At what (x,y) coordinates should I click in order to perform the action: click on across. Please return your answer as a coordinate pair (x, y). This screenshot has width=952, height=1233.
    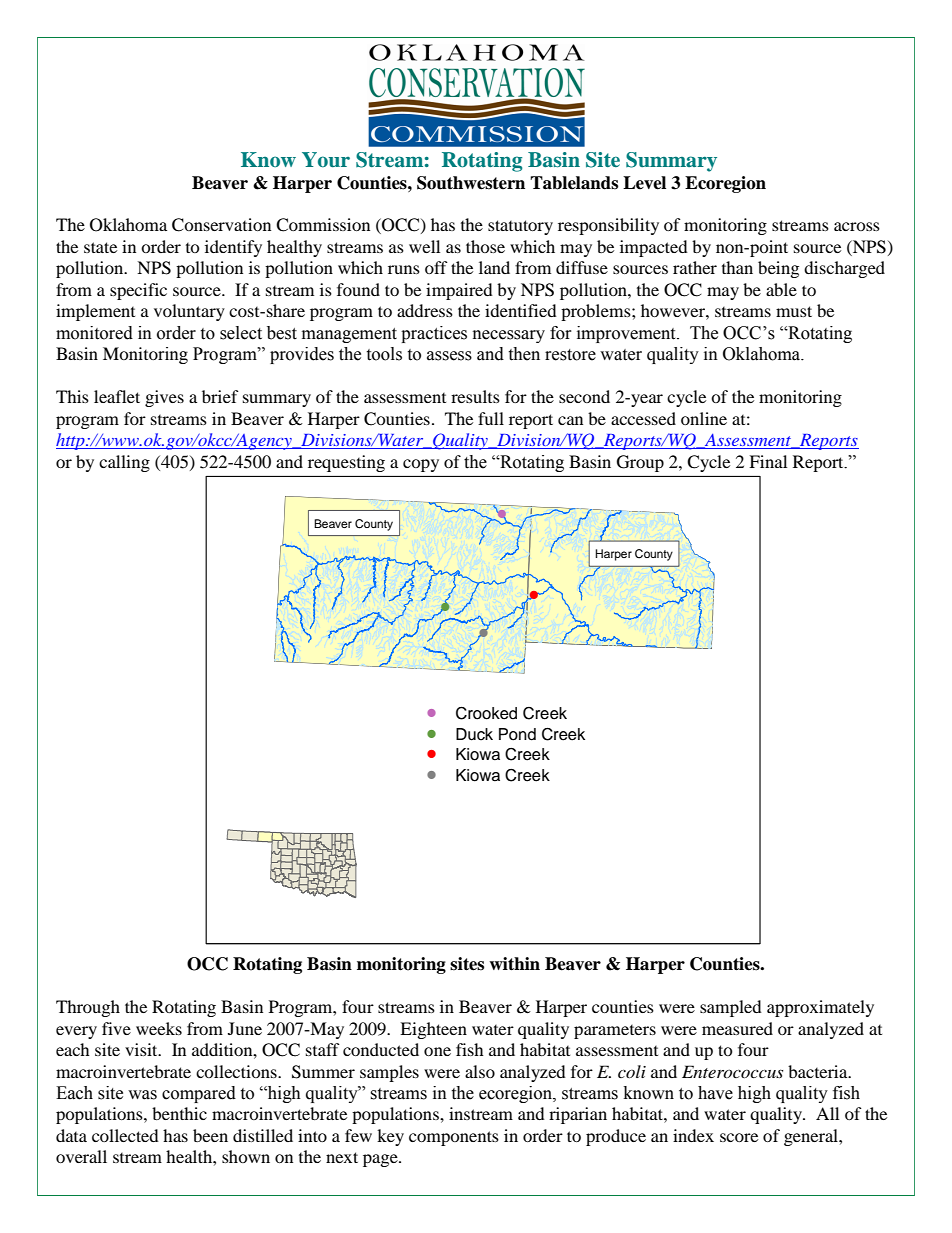
    Looking at the image, I should click on (857, 226).
